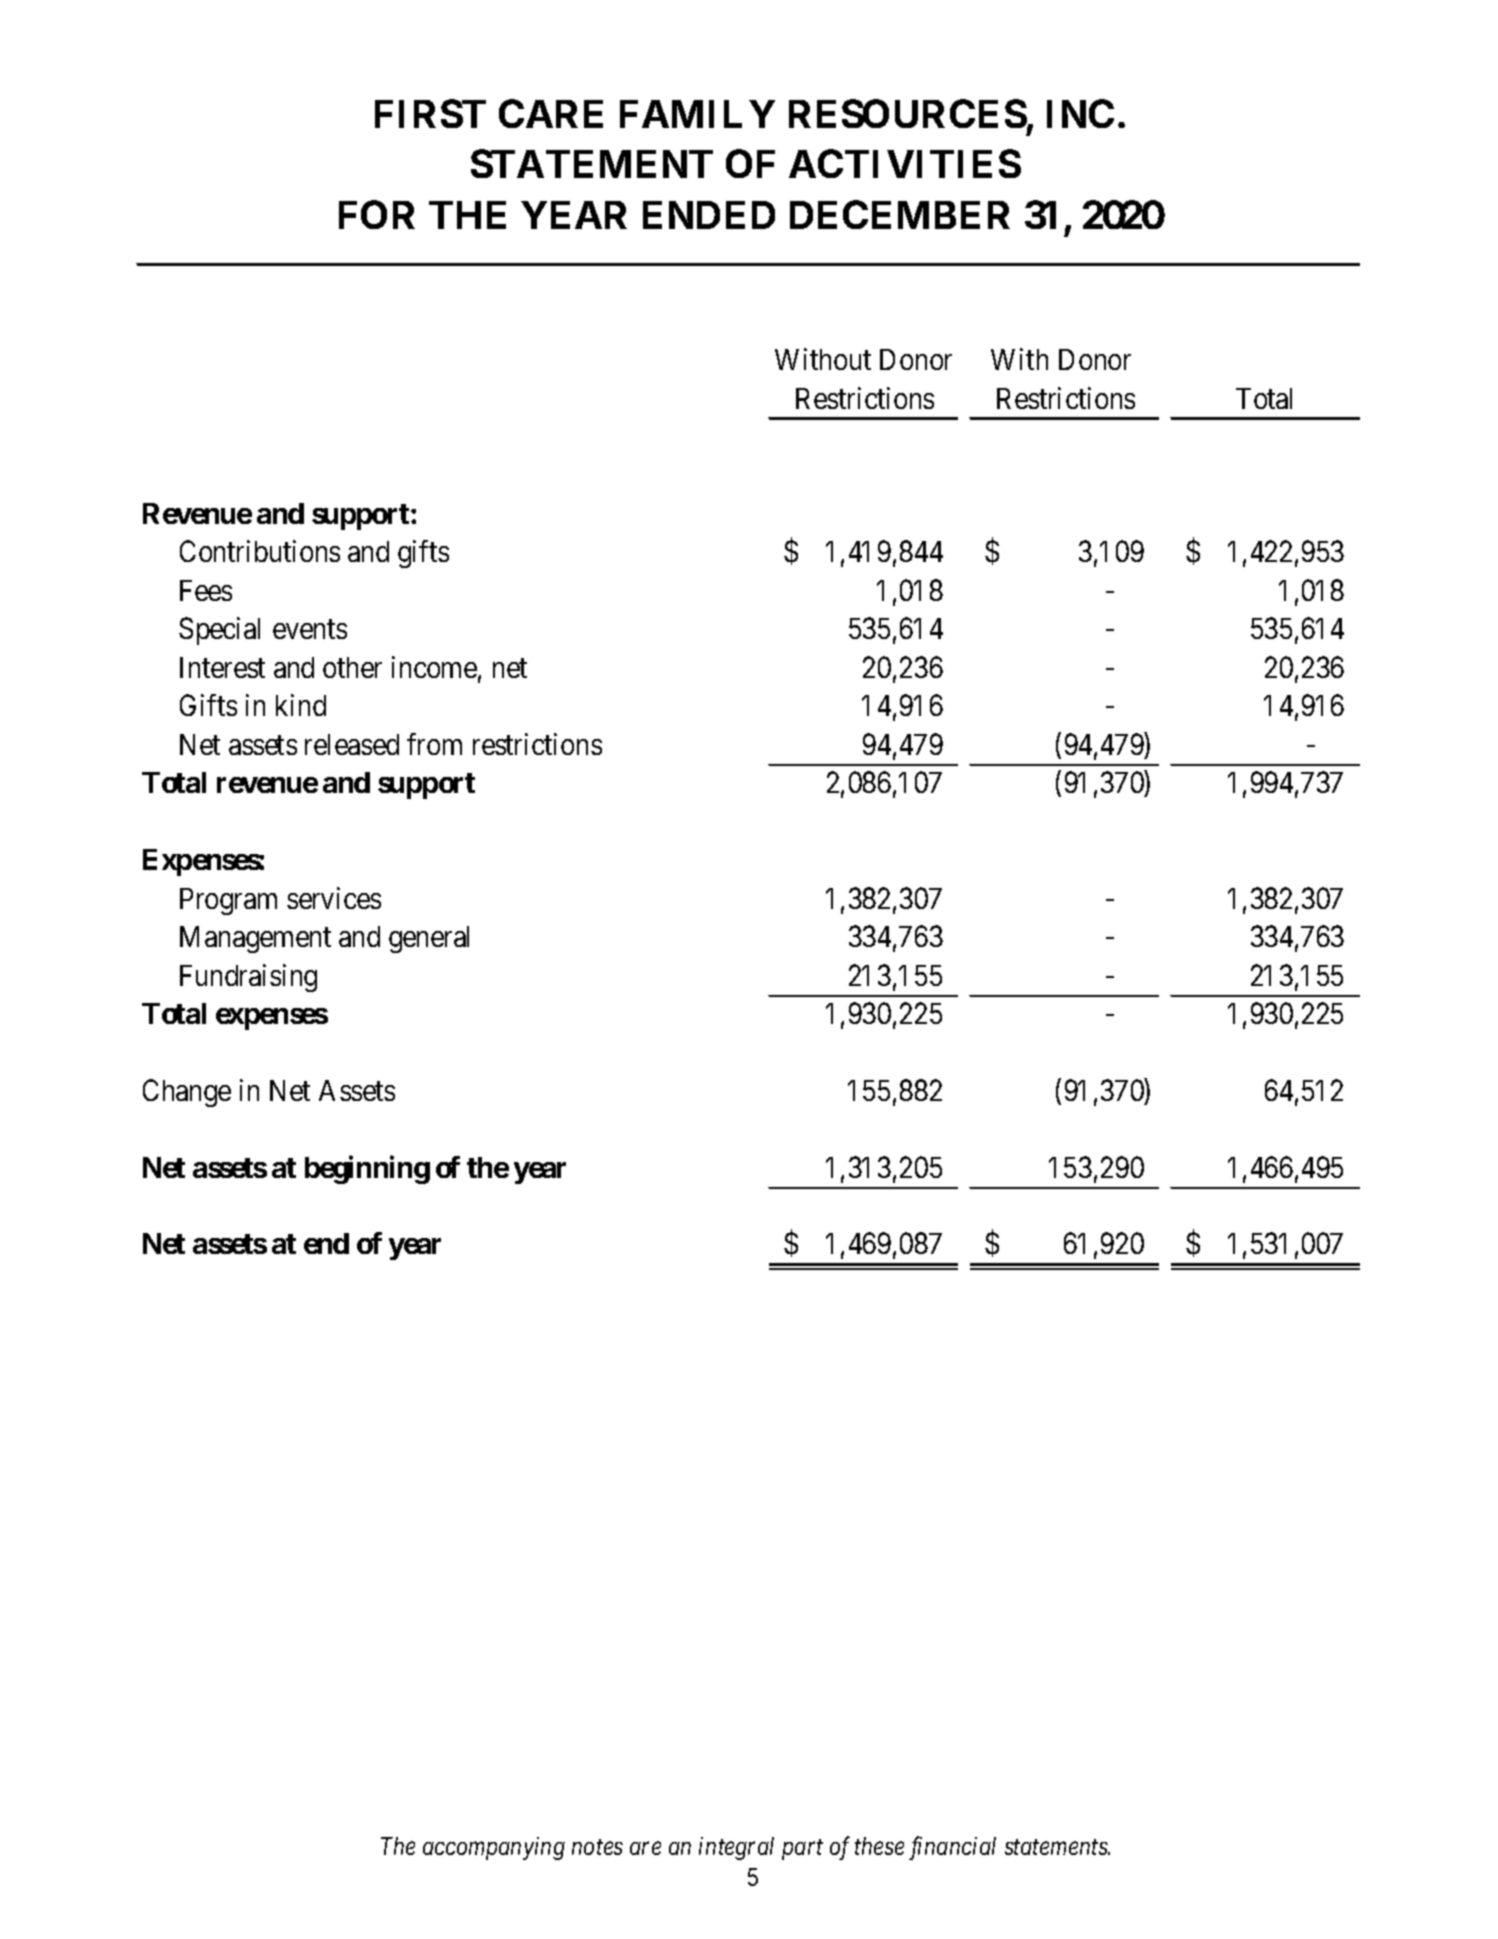 The image size is (1498, 1939). Describe the element at coordinates (879, 1846) in the page. I see `these` at that location.
